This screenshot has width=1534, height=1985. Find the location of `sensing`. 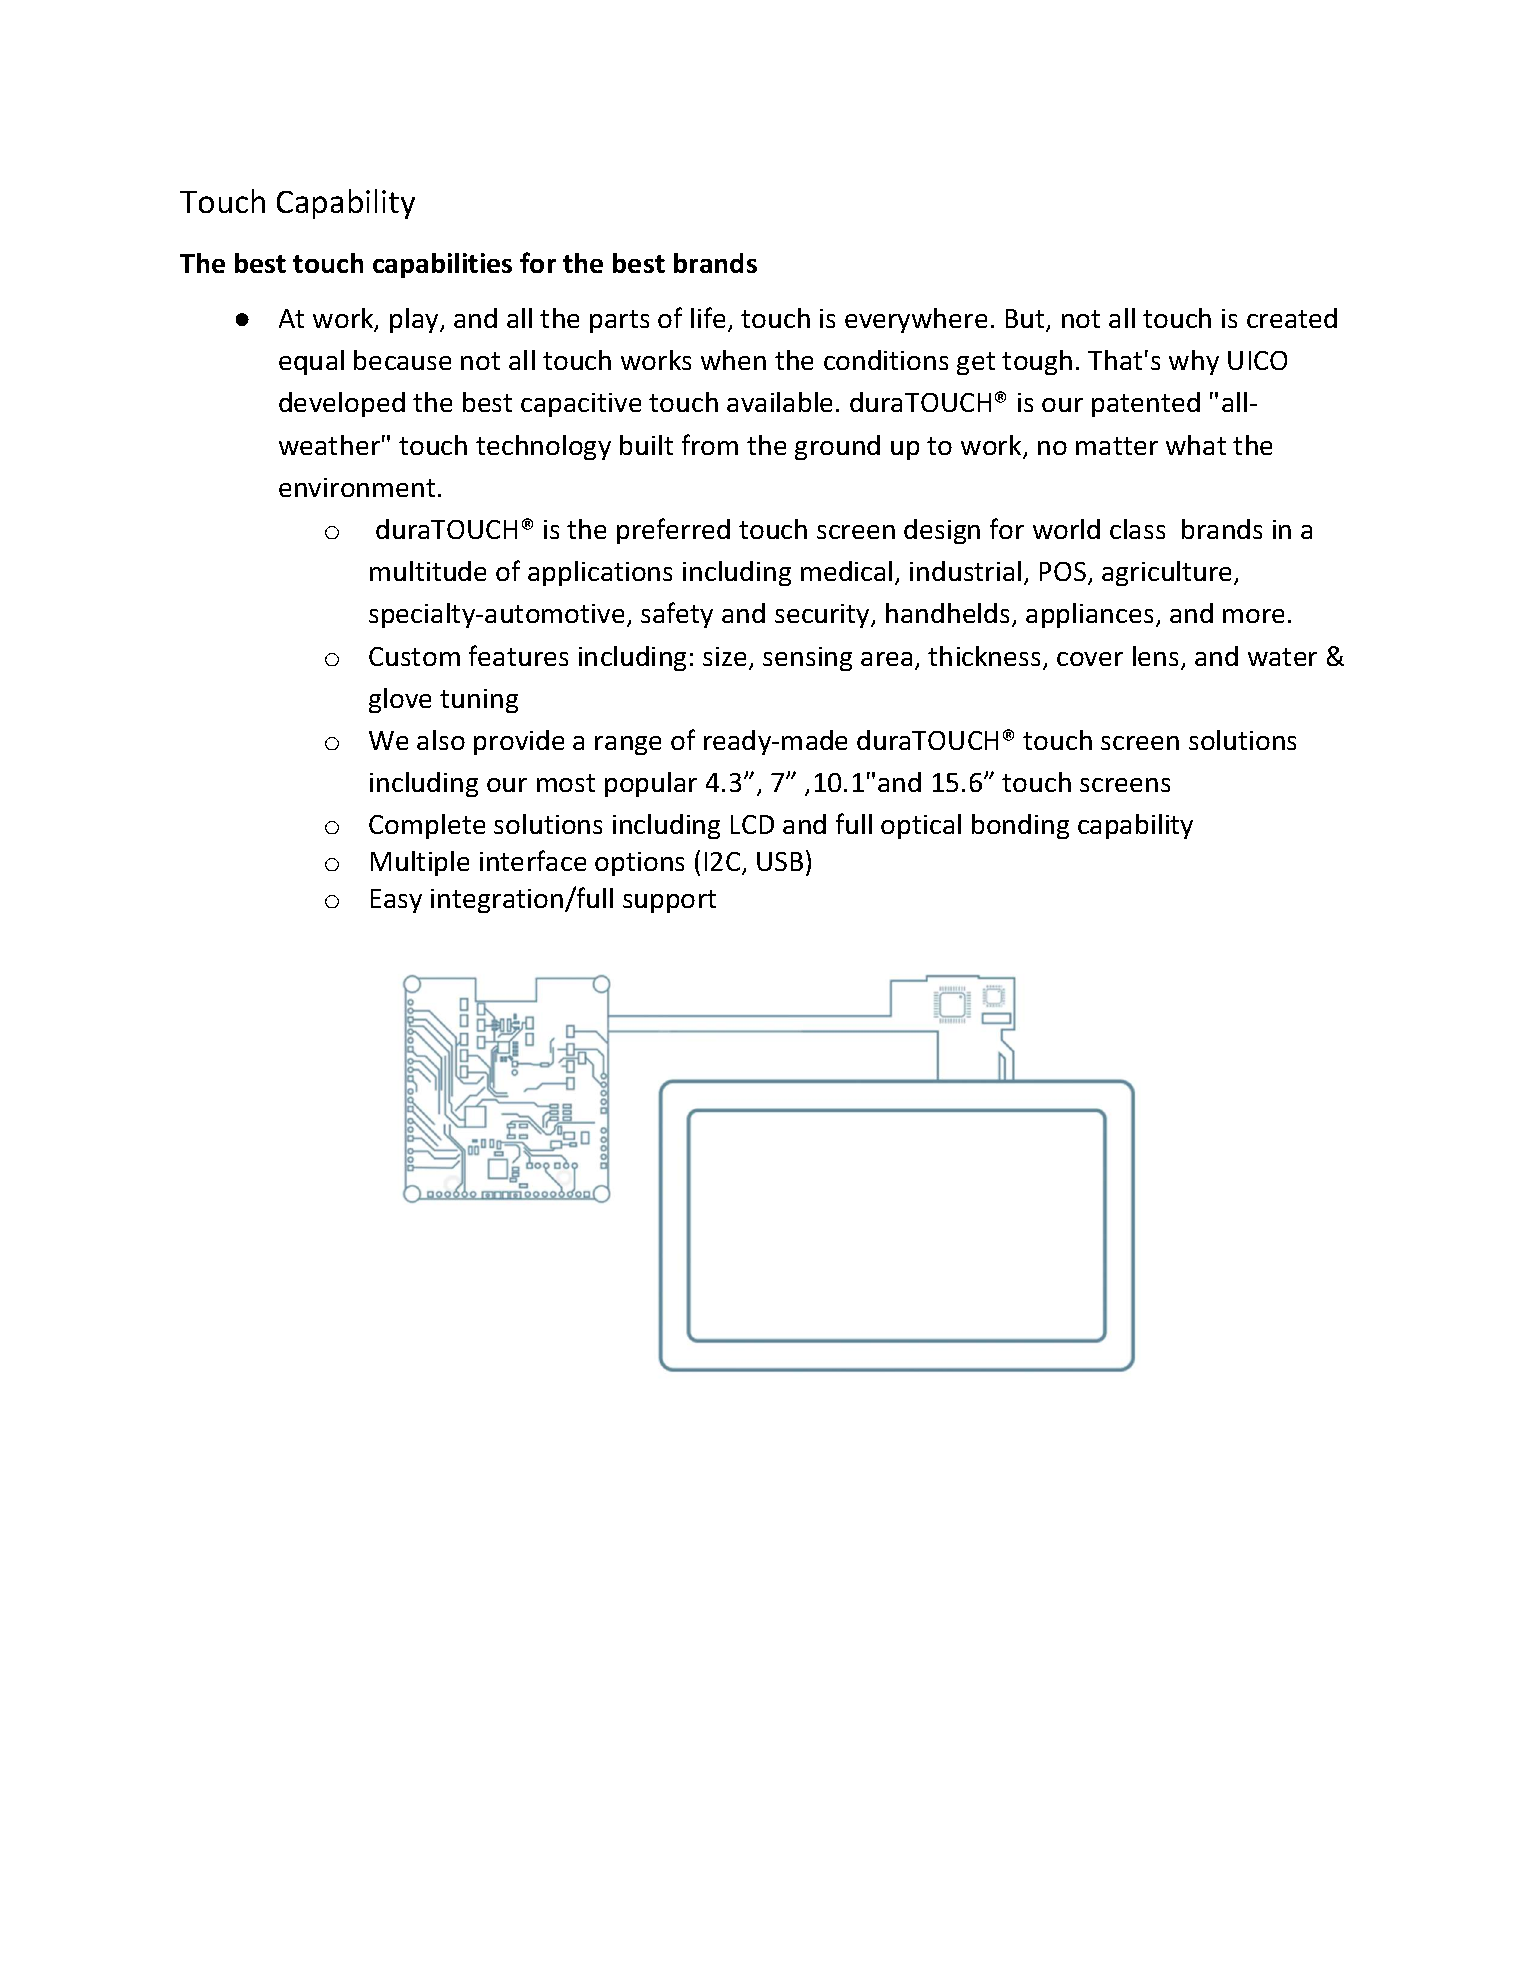

sensing is located at coordinates (807, 659).
